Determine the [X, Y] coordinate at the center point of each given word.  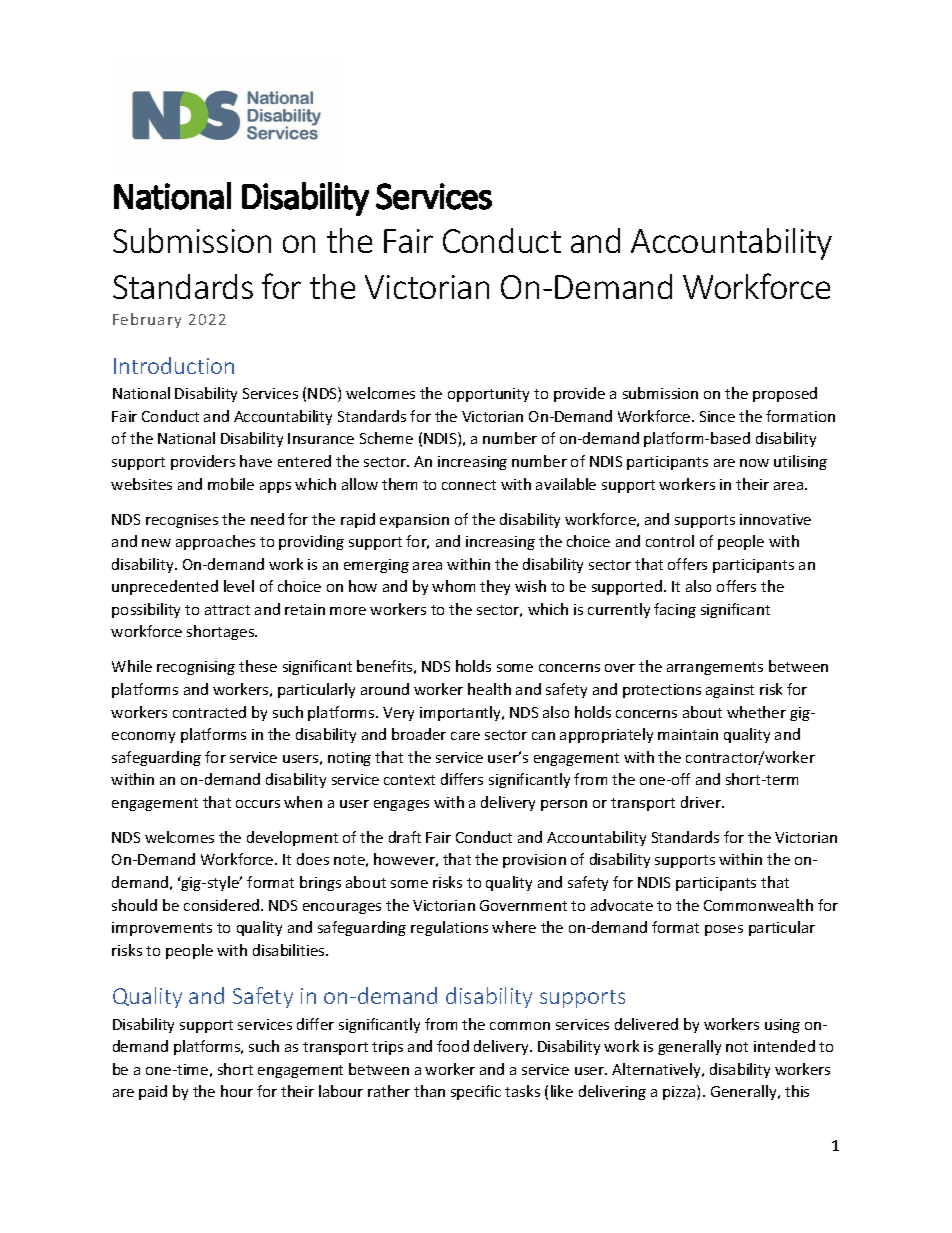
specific [476, 1092]
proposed [785, 394]
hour [237, 1091]
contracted [209, 712]
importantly [461, 713]
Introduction [174, 365]
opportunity [488, 395]
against [730, 691]
